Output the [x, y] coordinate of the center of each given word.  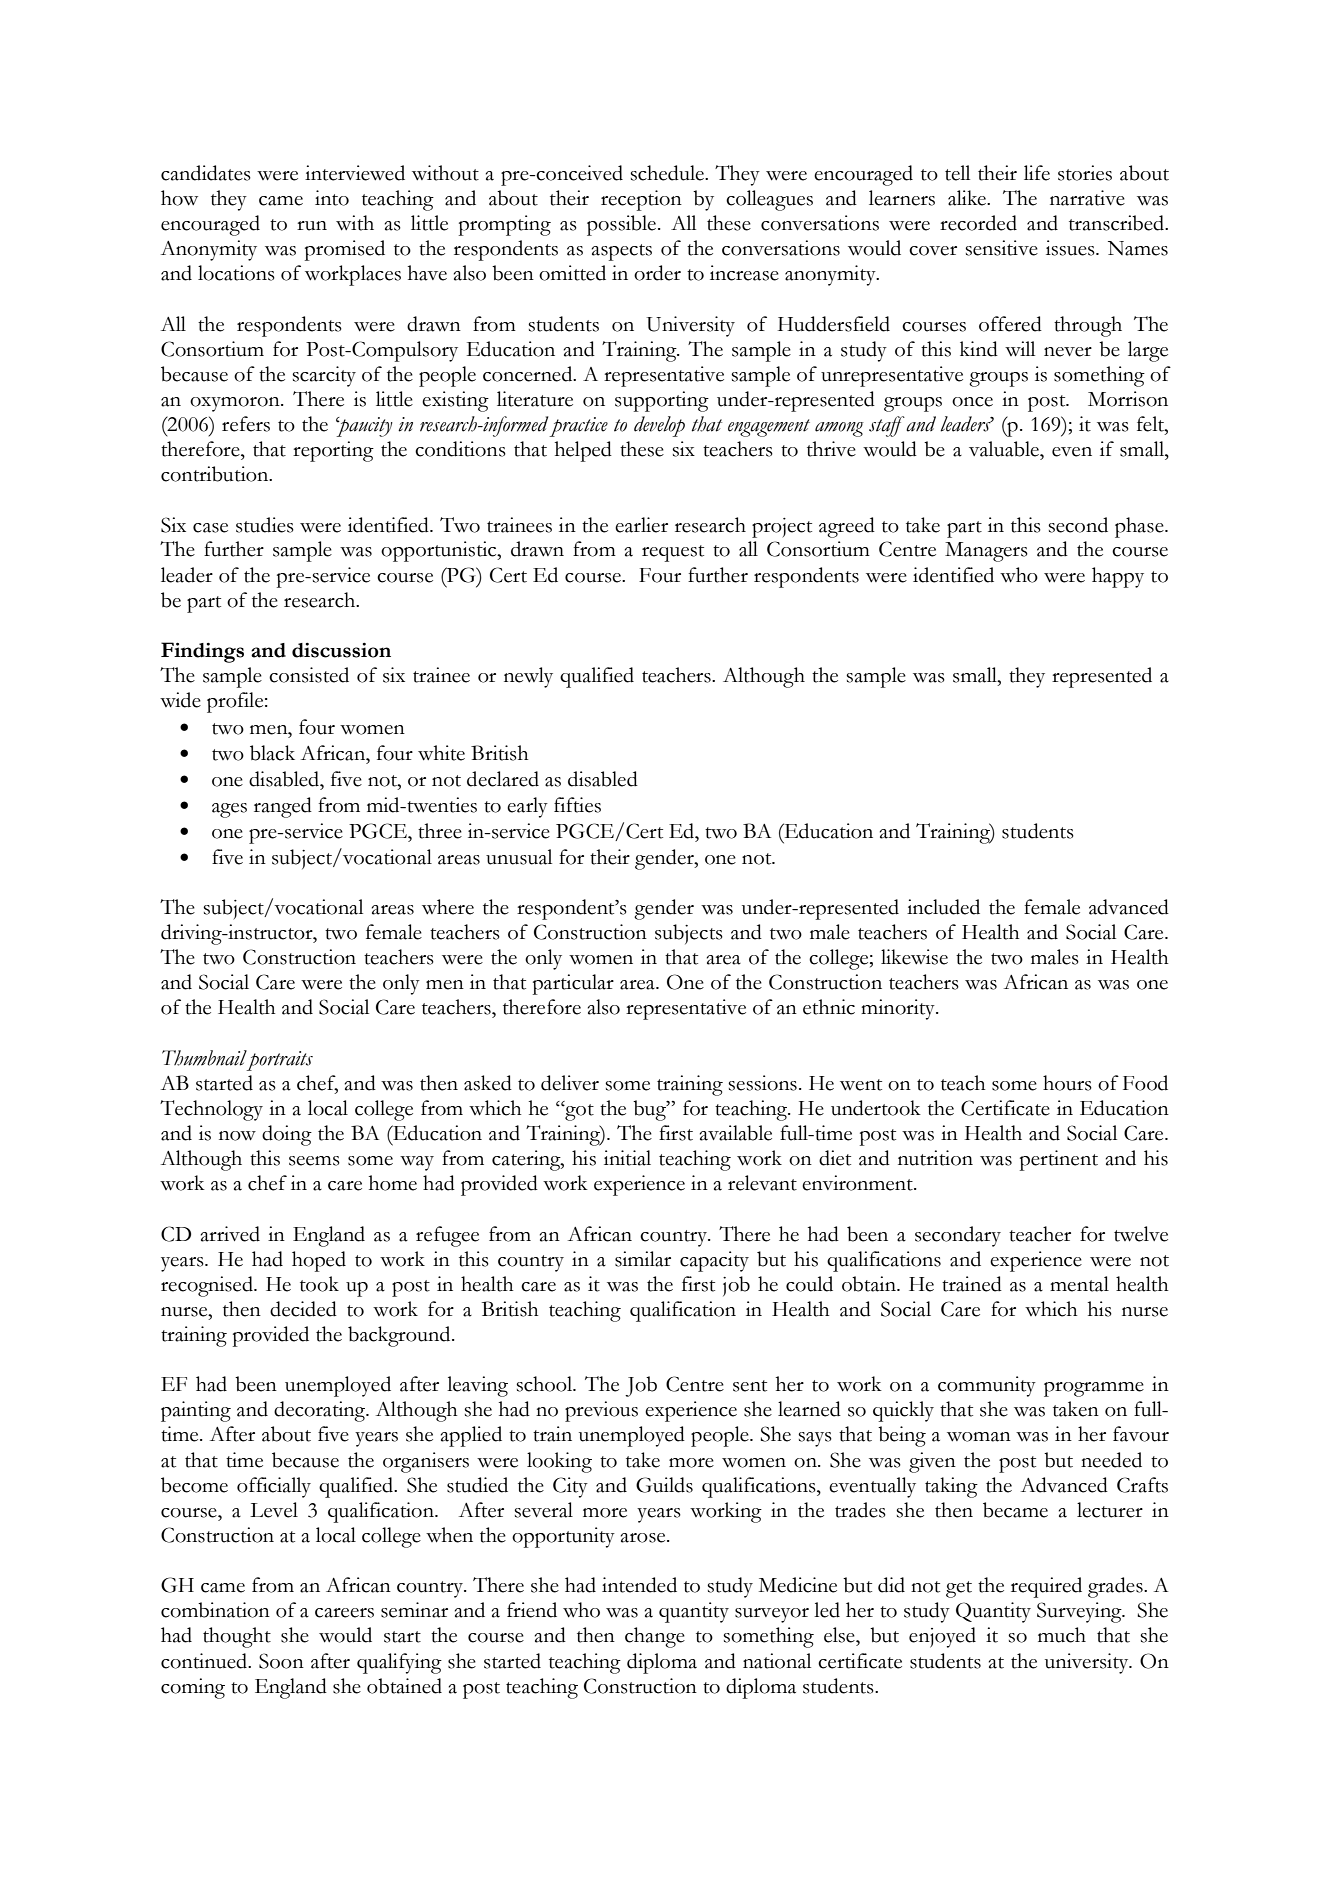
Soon [281, 1661]
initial [627, 1158]
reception [641, 200]
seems [314, 1161]
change [655, 1637]
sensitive [1001, 248]
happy [1118, 577]
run [312, 226]
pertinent [1059, 1160]
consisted [309, 675]
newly [528, 677]
